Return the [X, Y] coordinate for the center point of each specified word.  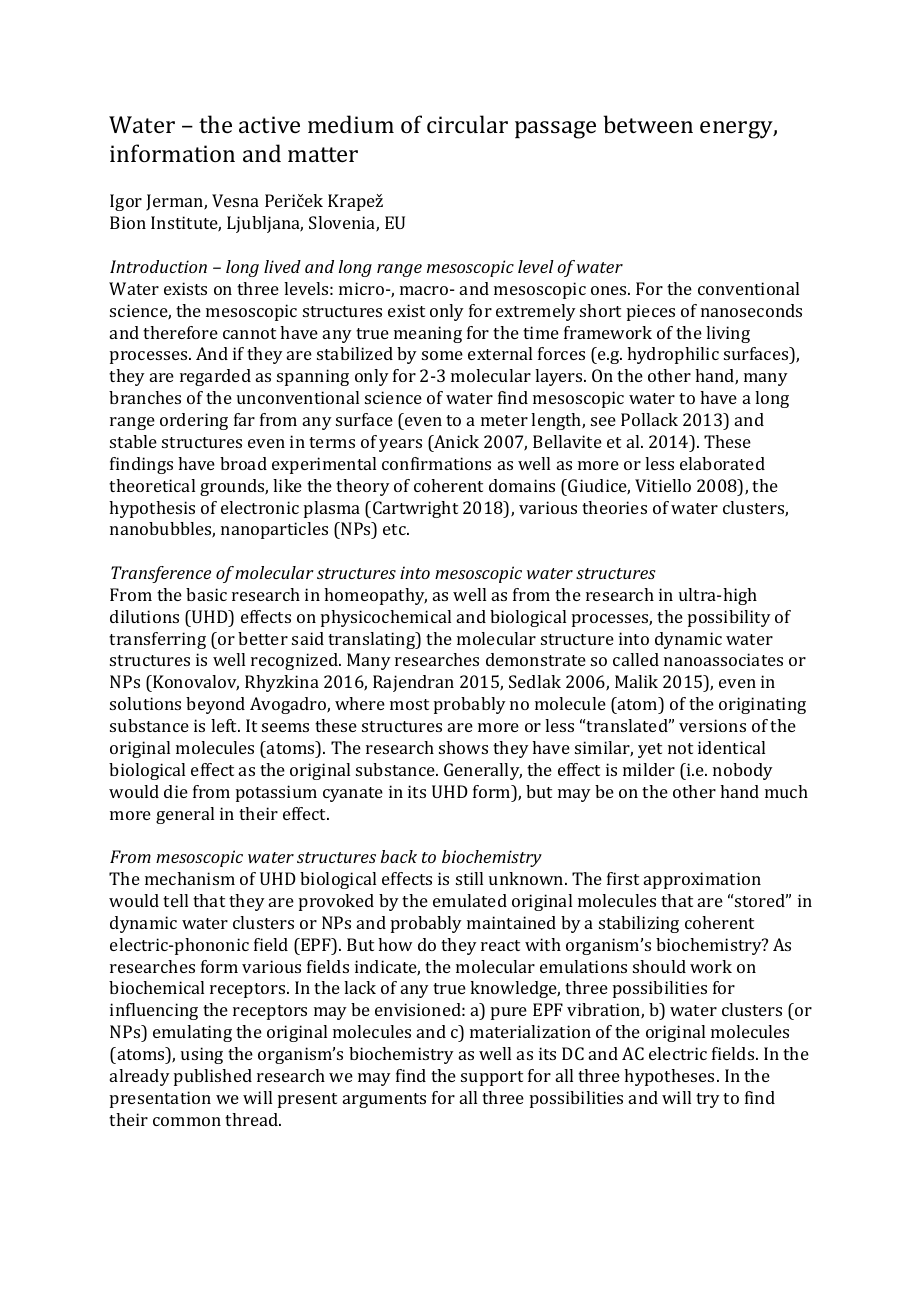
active [269, 124]
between [648, 124]
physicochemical [386, 618]
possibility [729, 618]
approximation [702, 880]
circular [467, 124]
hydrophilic [673, 355]
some [442, 355]
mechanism [190, 878]
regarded [215, 377]
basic [206, 594]
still [469, 878]
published [213, 1077]
